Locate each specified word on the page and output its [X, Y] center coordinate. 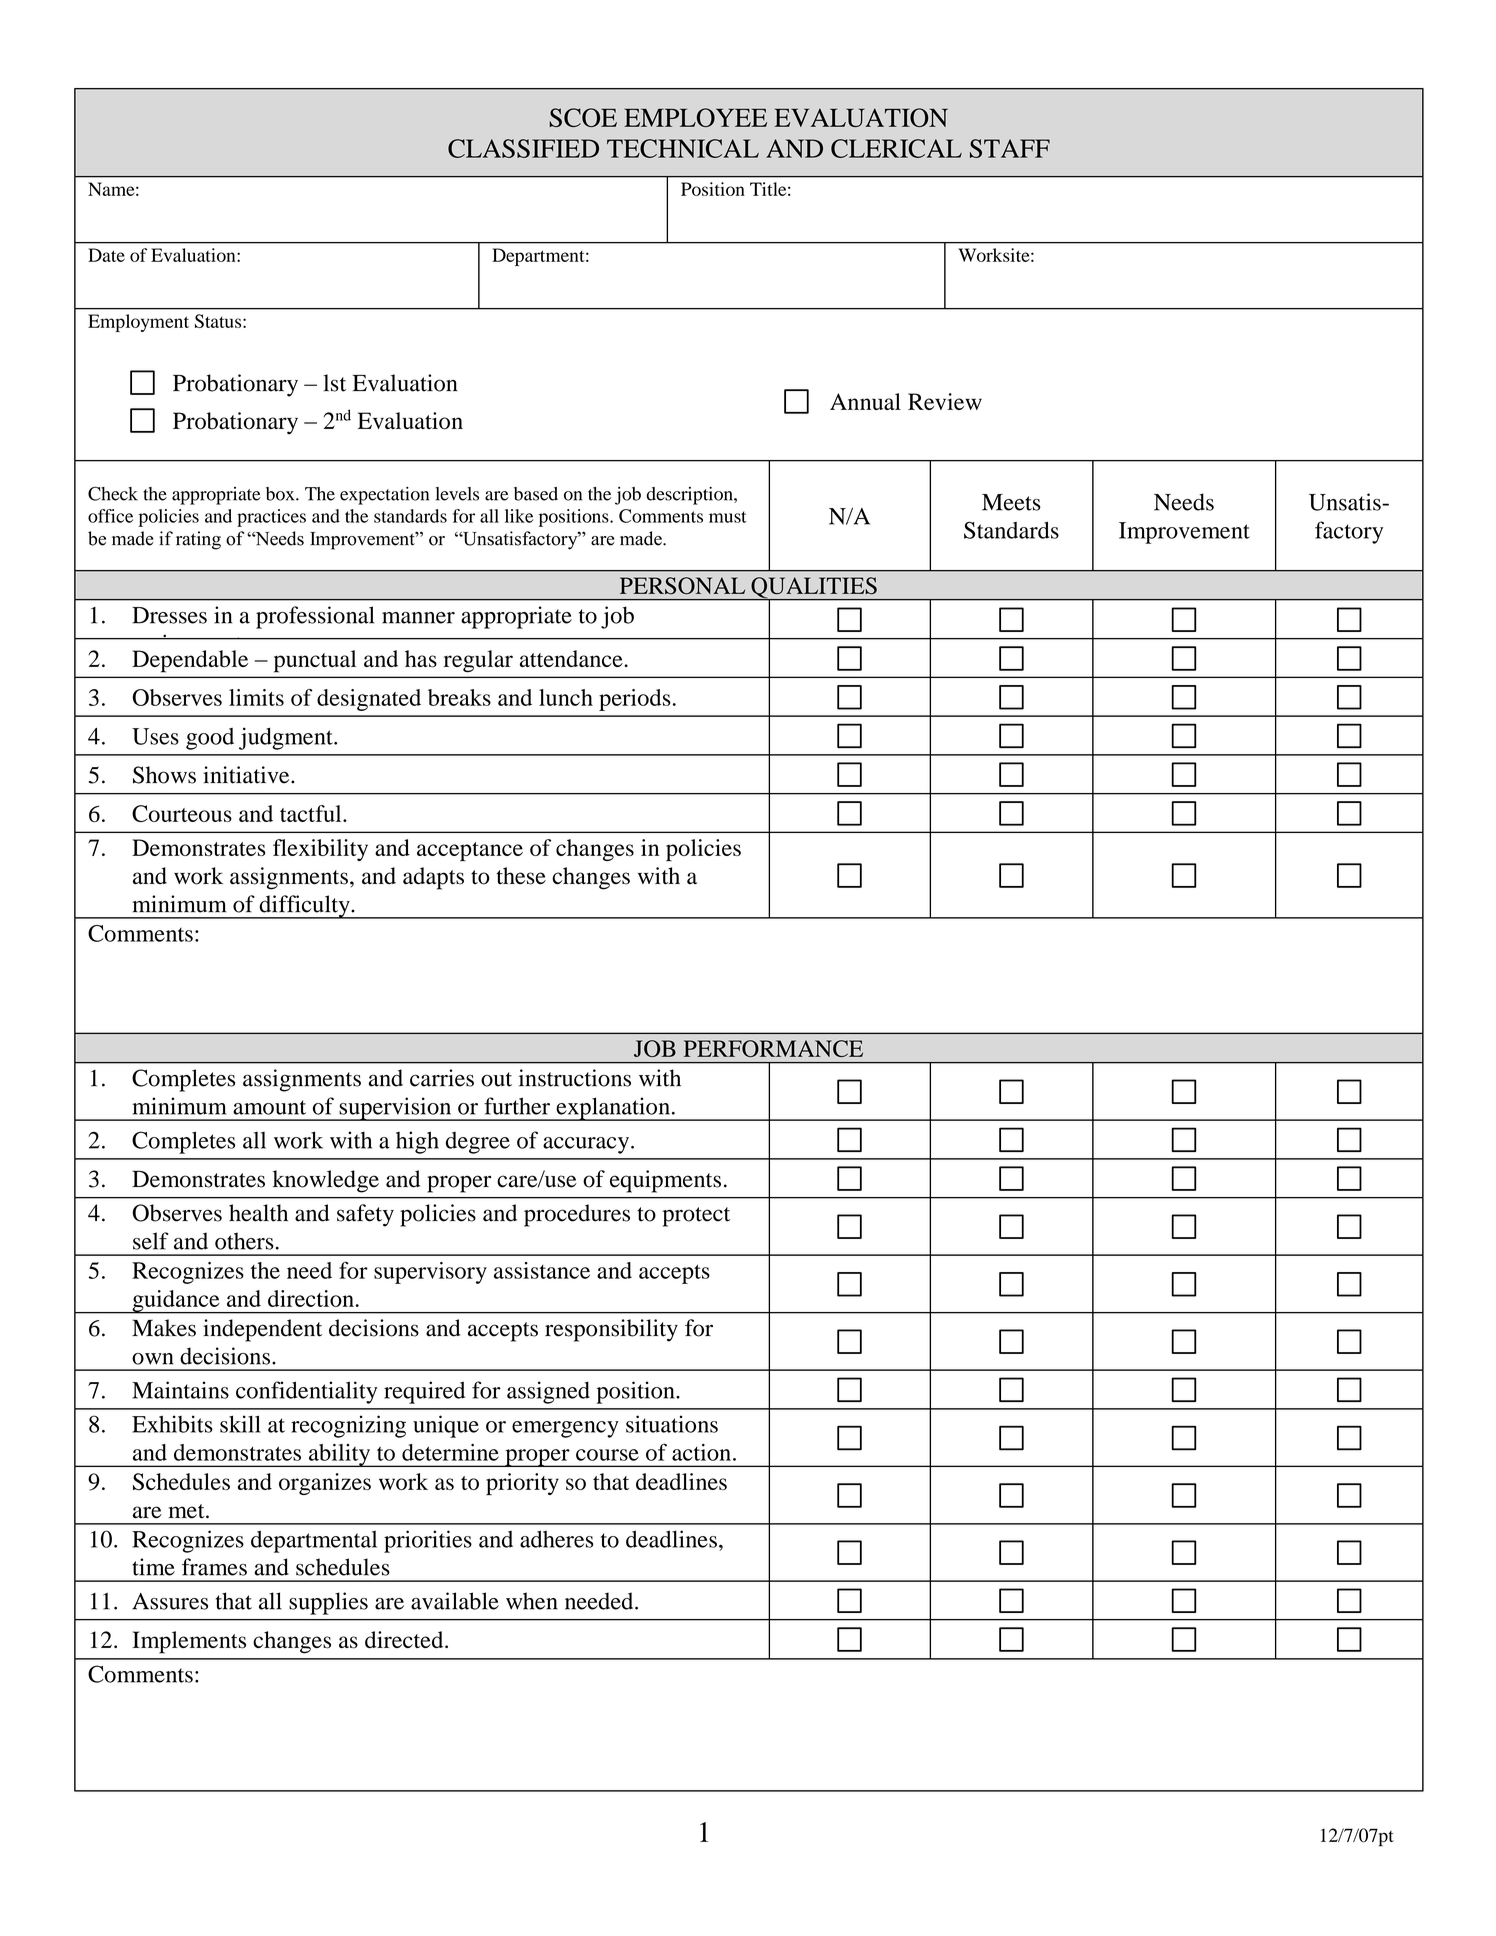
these [521, 876]
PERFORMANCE [773, 1048]
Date [106, 255]
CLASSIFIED [523, 148]
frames [214, 1567]
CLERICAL [896, 148]
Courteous [182, 813]
